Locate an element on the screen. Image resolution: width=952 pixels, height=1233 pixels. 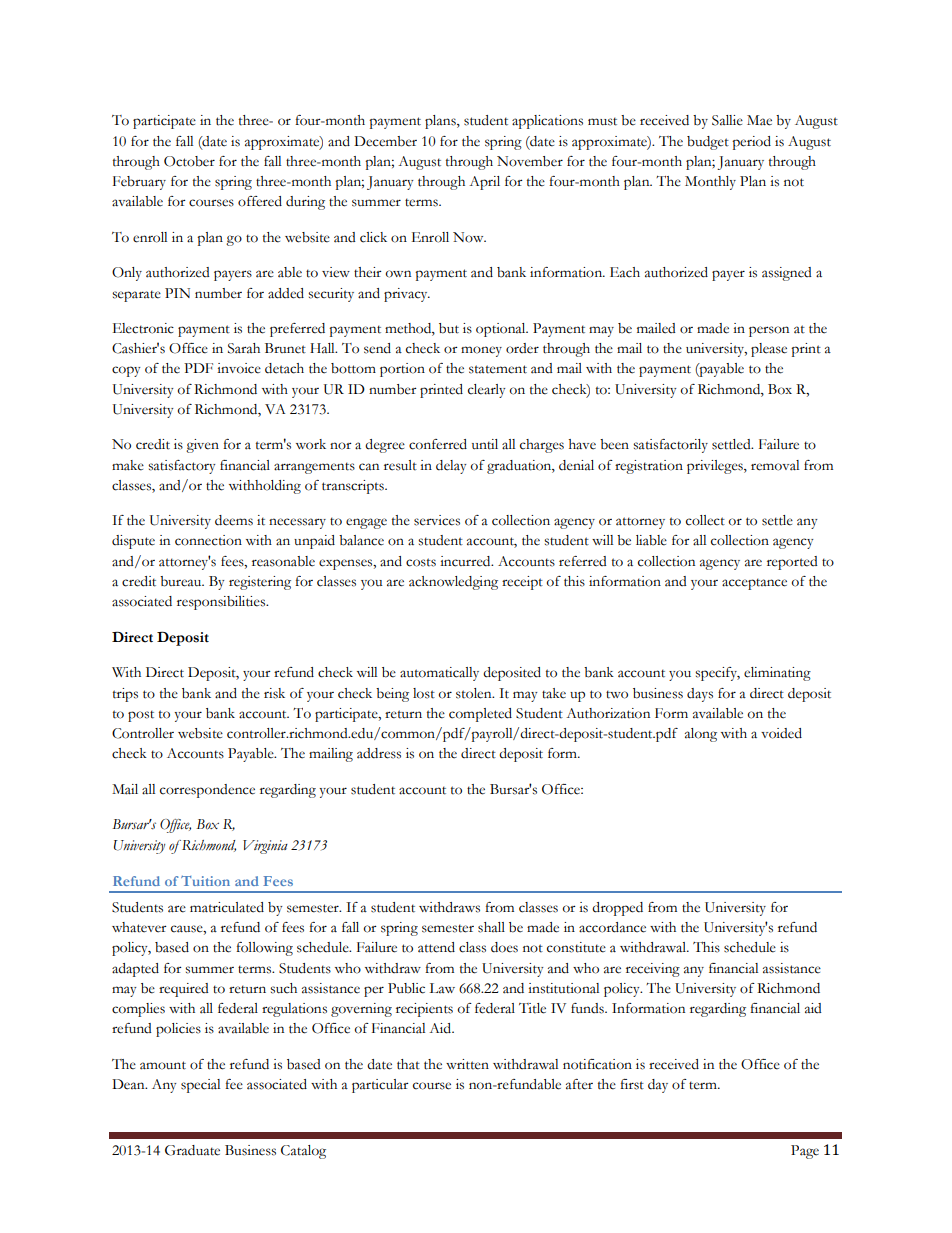
invoice is located at coordinates (239, 368).
